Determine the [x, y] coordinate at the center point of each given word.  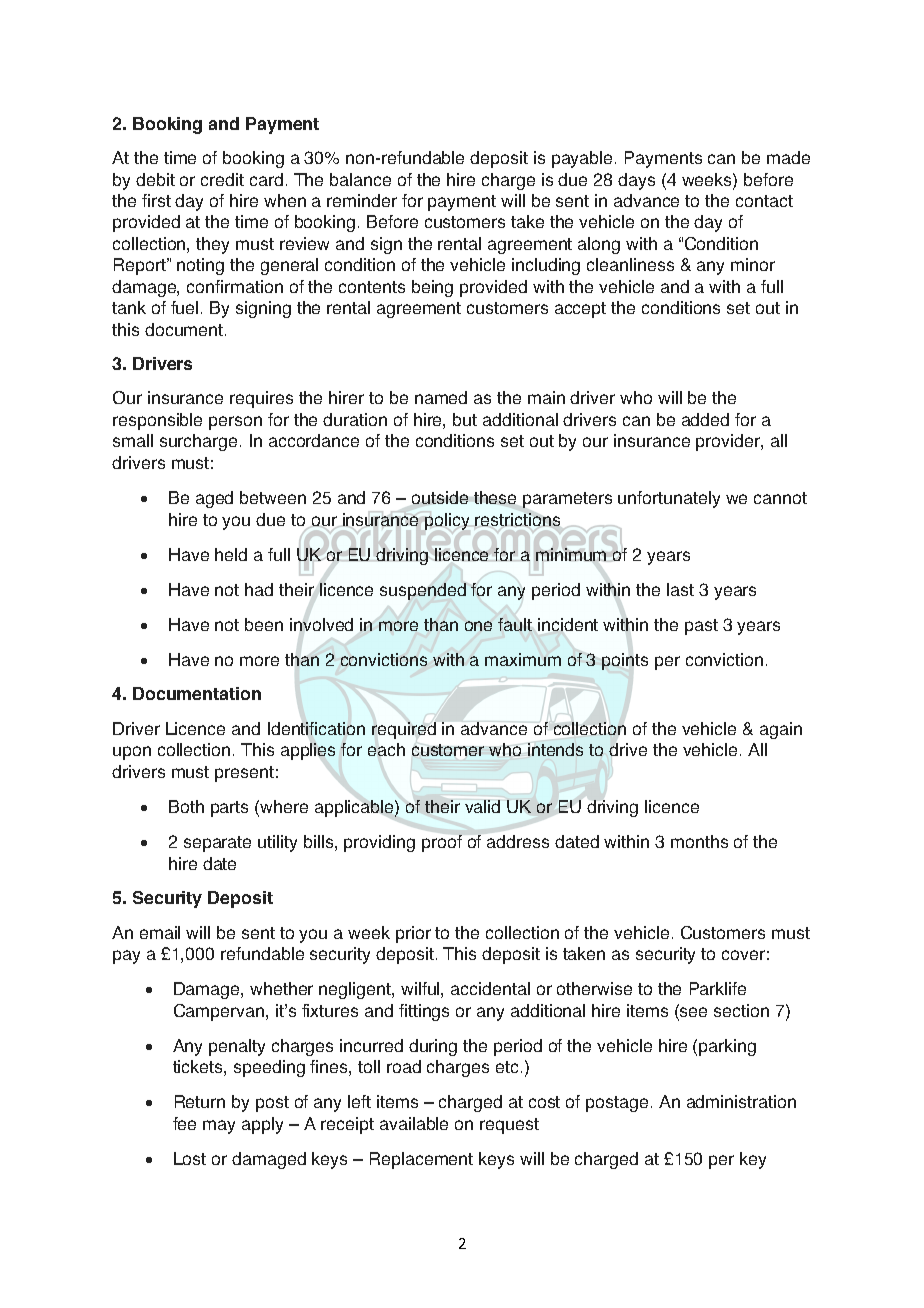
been [264, 624]
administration [741, 1101]
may [219, 1127]
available [414, 1123]
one [478, 626]
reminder [362, 200]
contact [764, 201]
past [701, 627]
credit [222, 179]
